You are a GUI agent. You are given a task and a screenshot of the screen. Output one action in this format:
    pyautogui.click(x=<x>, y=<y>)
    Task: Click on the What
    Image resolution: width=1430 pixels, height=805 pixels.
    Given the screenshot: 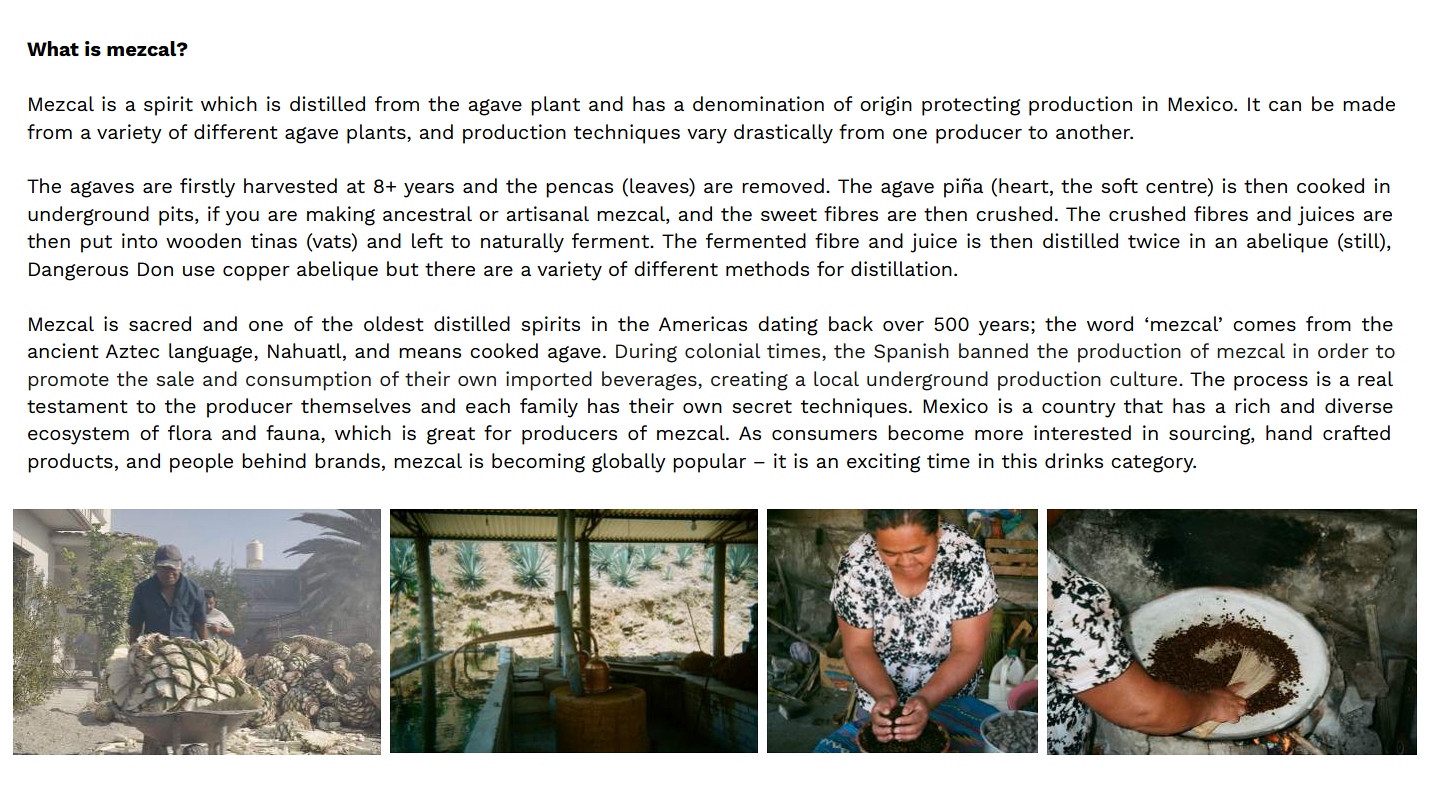 What is the action you would take?
    pyautogui.click(x=53, y=48)
